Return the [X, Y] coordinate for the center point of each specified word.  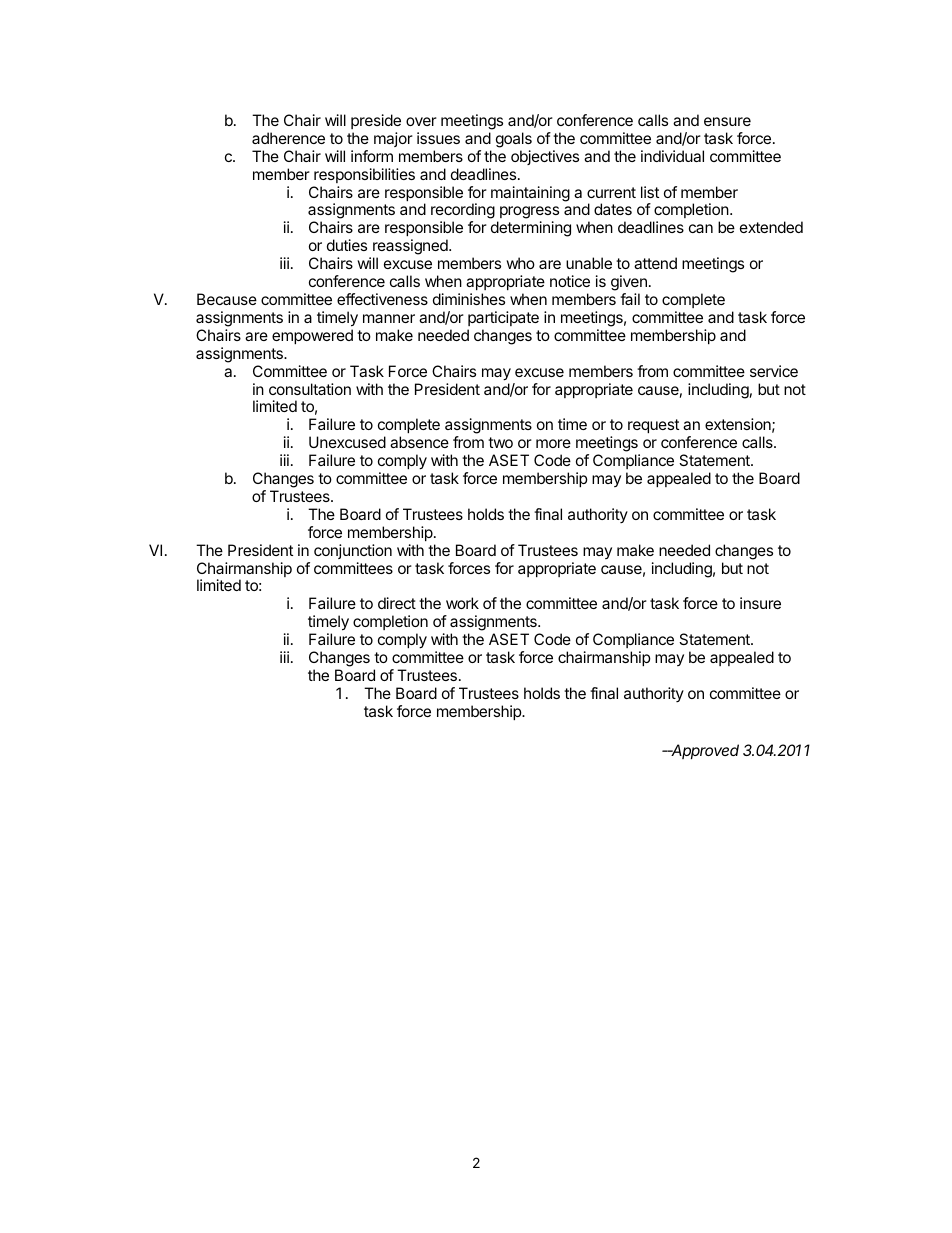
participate [503, 318]
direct [397, 603]
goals [514, 140]
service [774, 371]
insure [760, 603]
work [462, 603]
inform [372, 156]
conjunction [353, 551]
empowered [312, 336]
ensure [727, 121]
